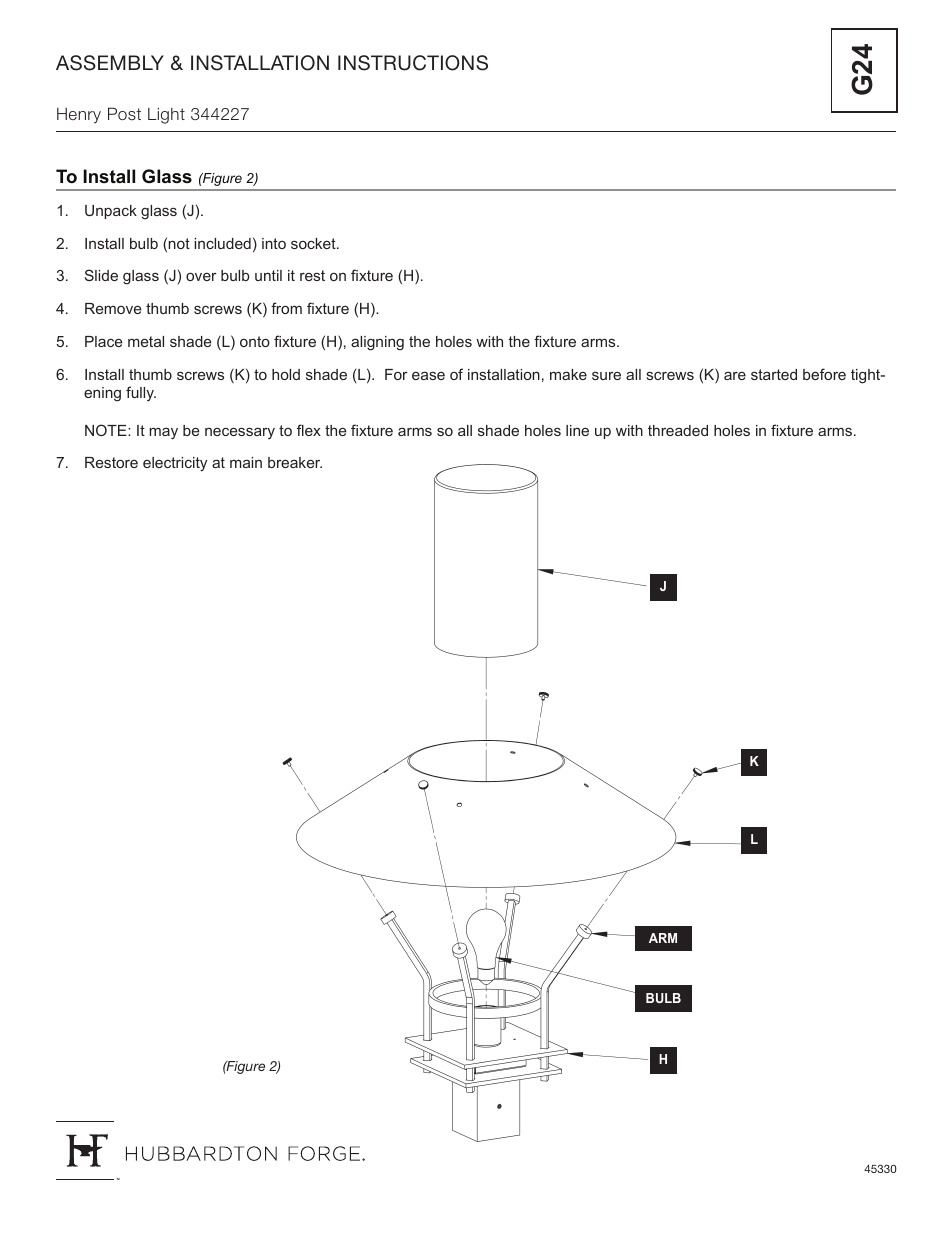 This document has width=952, height=1233. I want to click on socket, so click(314, 243).
